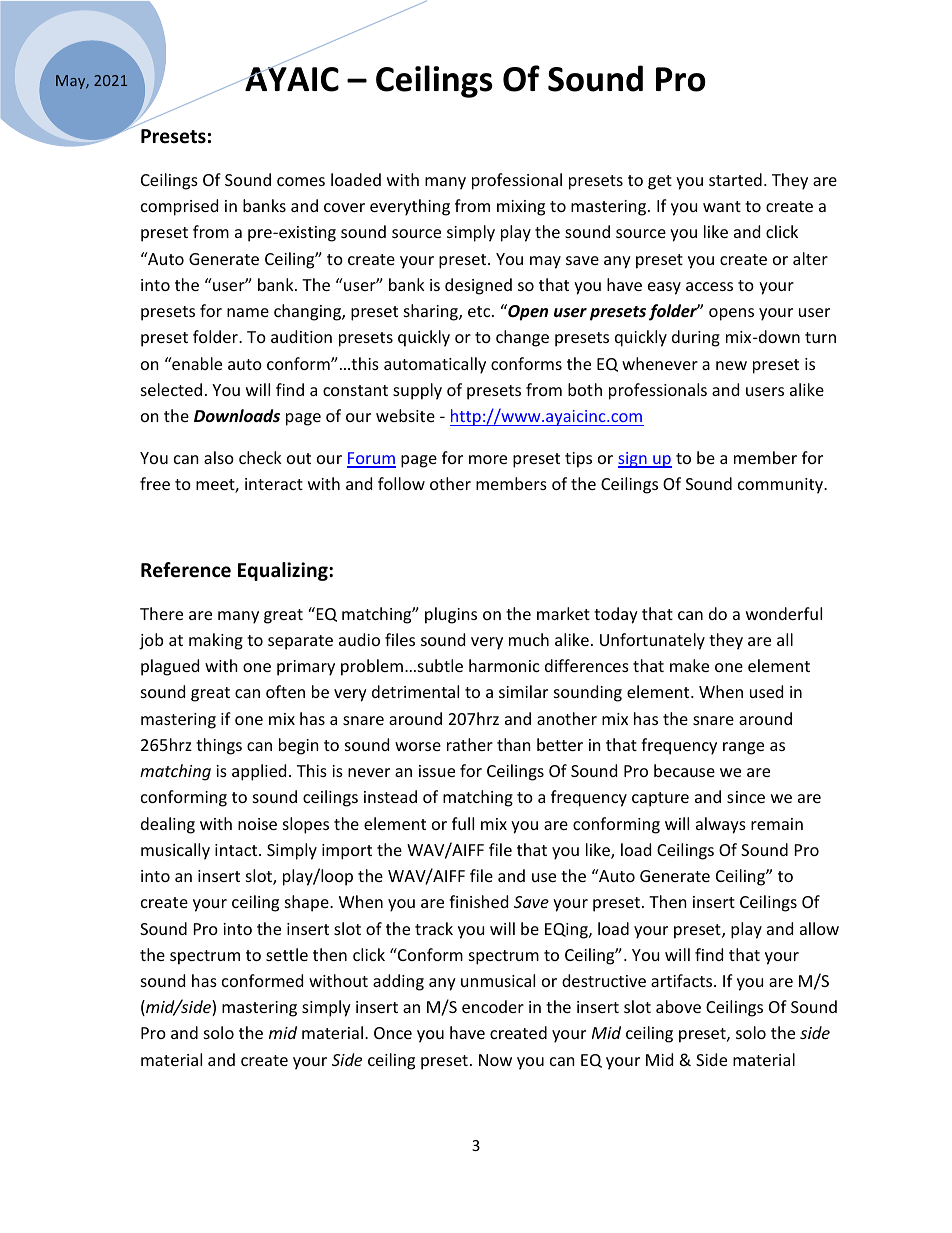  I want to click on mixing, so click(521, 208).
